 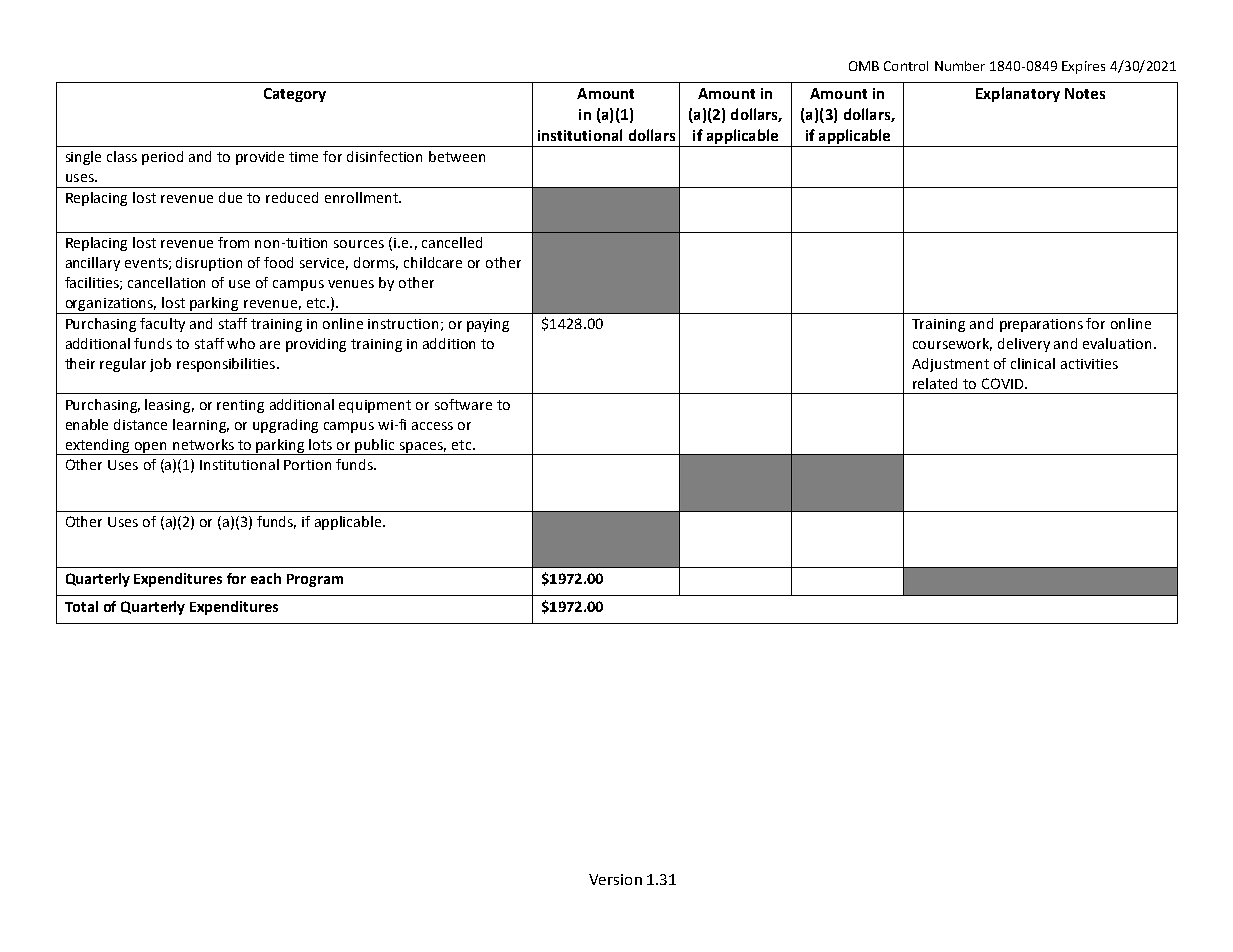 What do you see at coordinates (166, 282) in the page?
I see `cancellation` at bounding box center [166, 282].
